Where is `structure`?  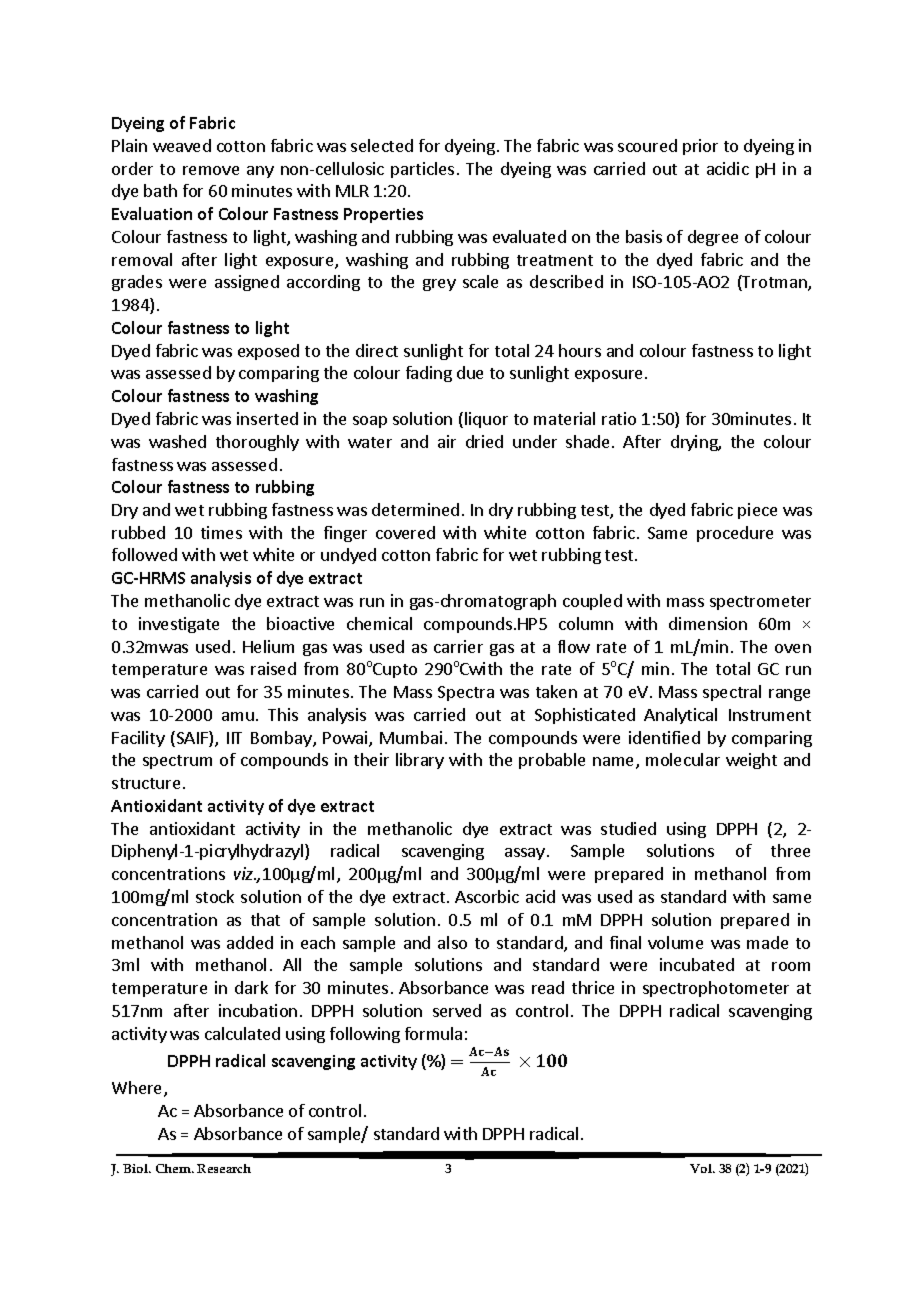 structure is located at coordinates (146, 783).
